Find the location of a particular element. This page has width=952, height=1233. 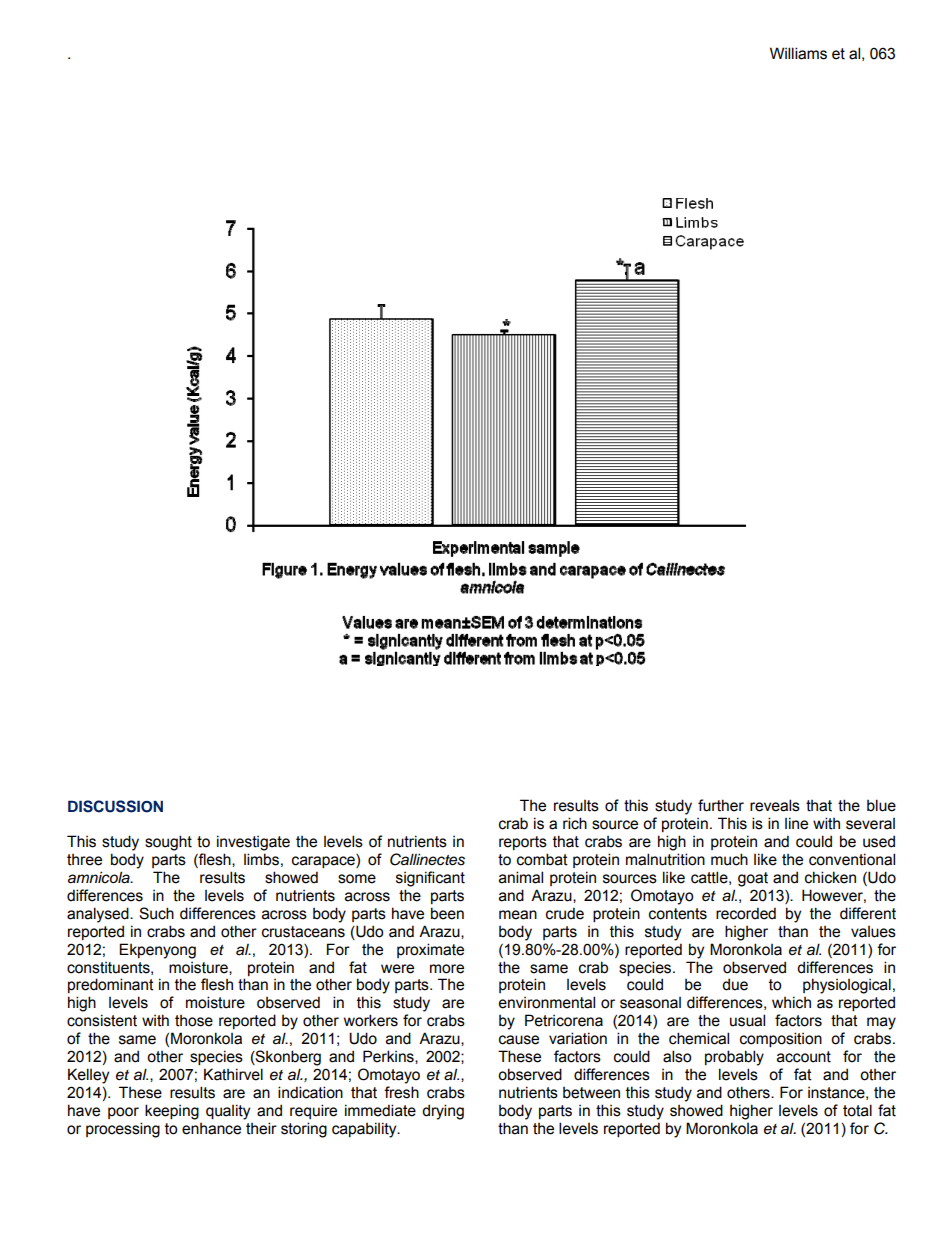

much is located at coordinates (729, 859).
